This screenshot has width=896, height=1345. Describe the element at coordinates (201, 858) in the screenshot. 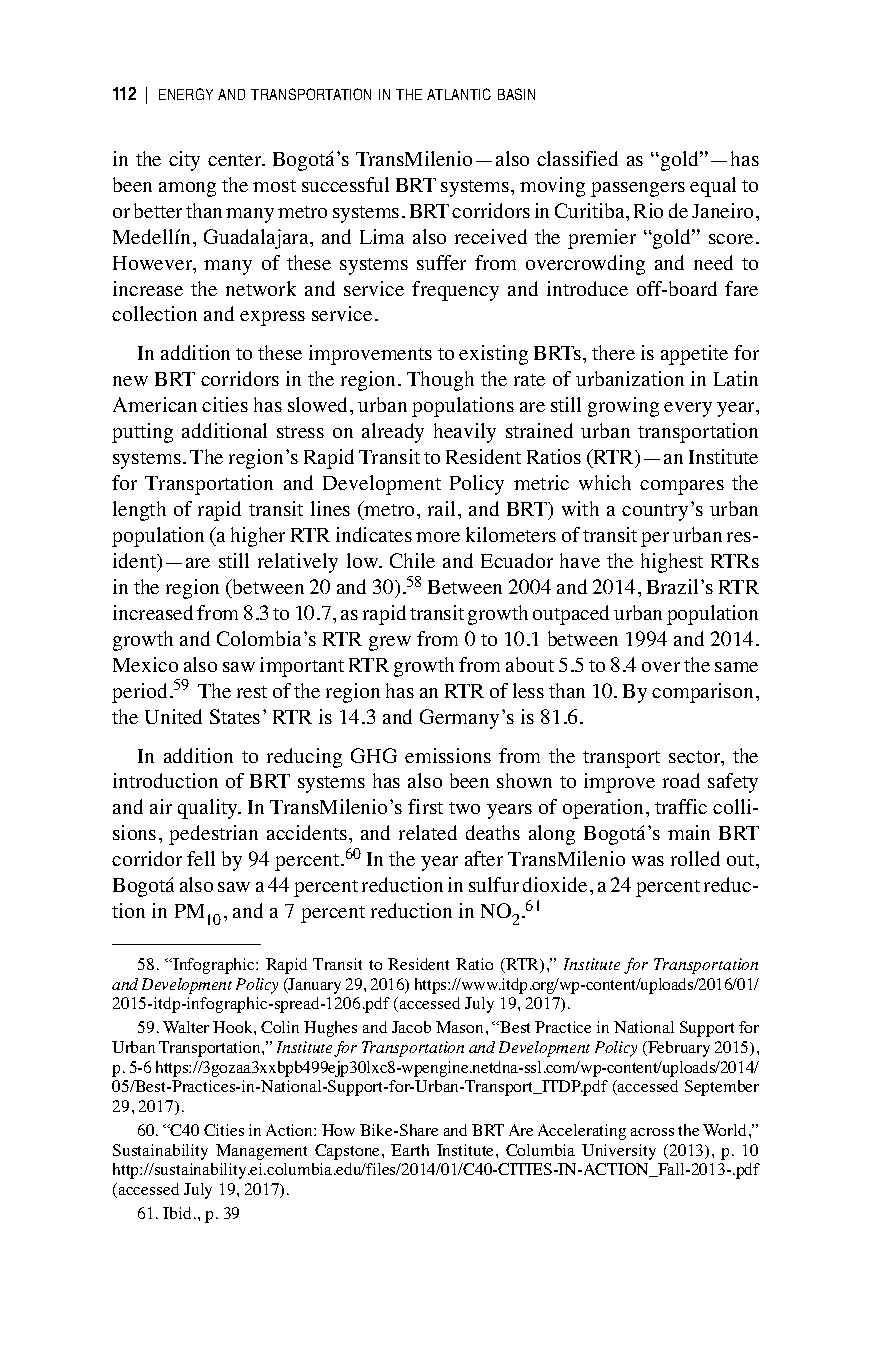

I see `fell` at that location.
